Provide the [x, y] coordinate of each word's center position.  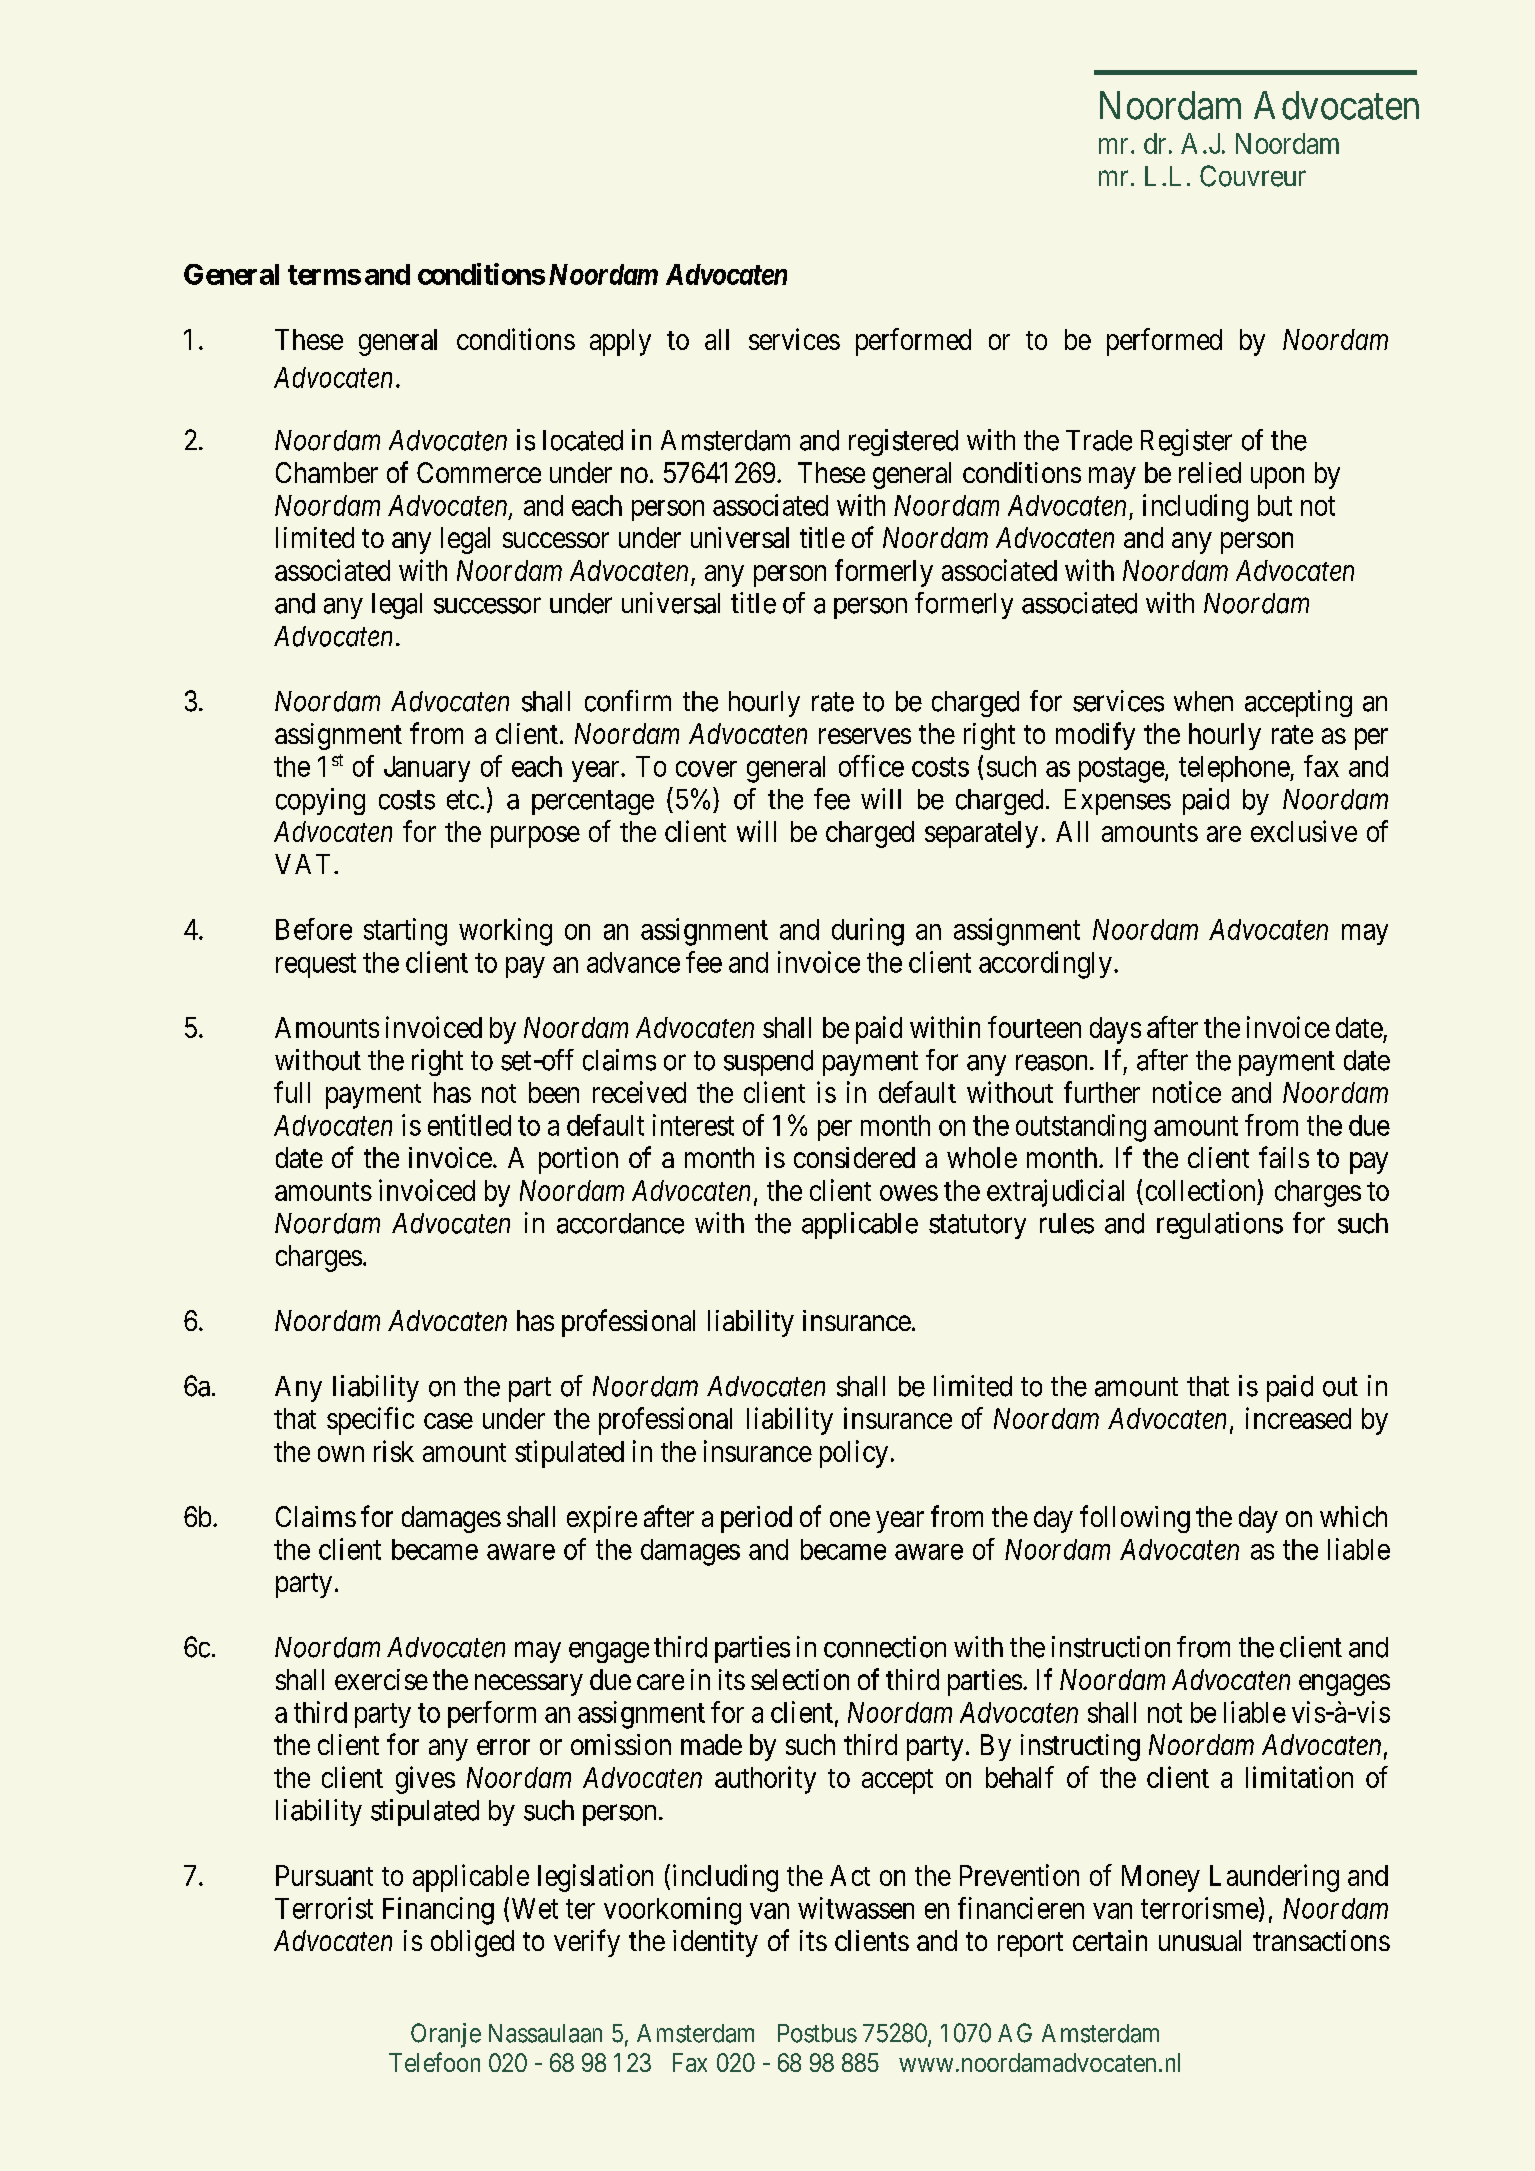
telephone [1235, 769]
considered [854, 1157]
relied [1210, 472]
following [1135, 1519]
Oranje [446, 2035]
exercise [381, 1679]
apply [620, 342]
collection [1200, 1190]
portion [578, 1160]
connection [885, 1647]
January [427, 769]
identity [715, 1943]
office [871, 766]
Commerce [479, 472]
